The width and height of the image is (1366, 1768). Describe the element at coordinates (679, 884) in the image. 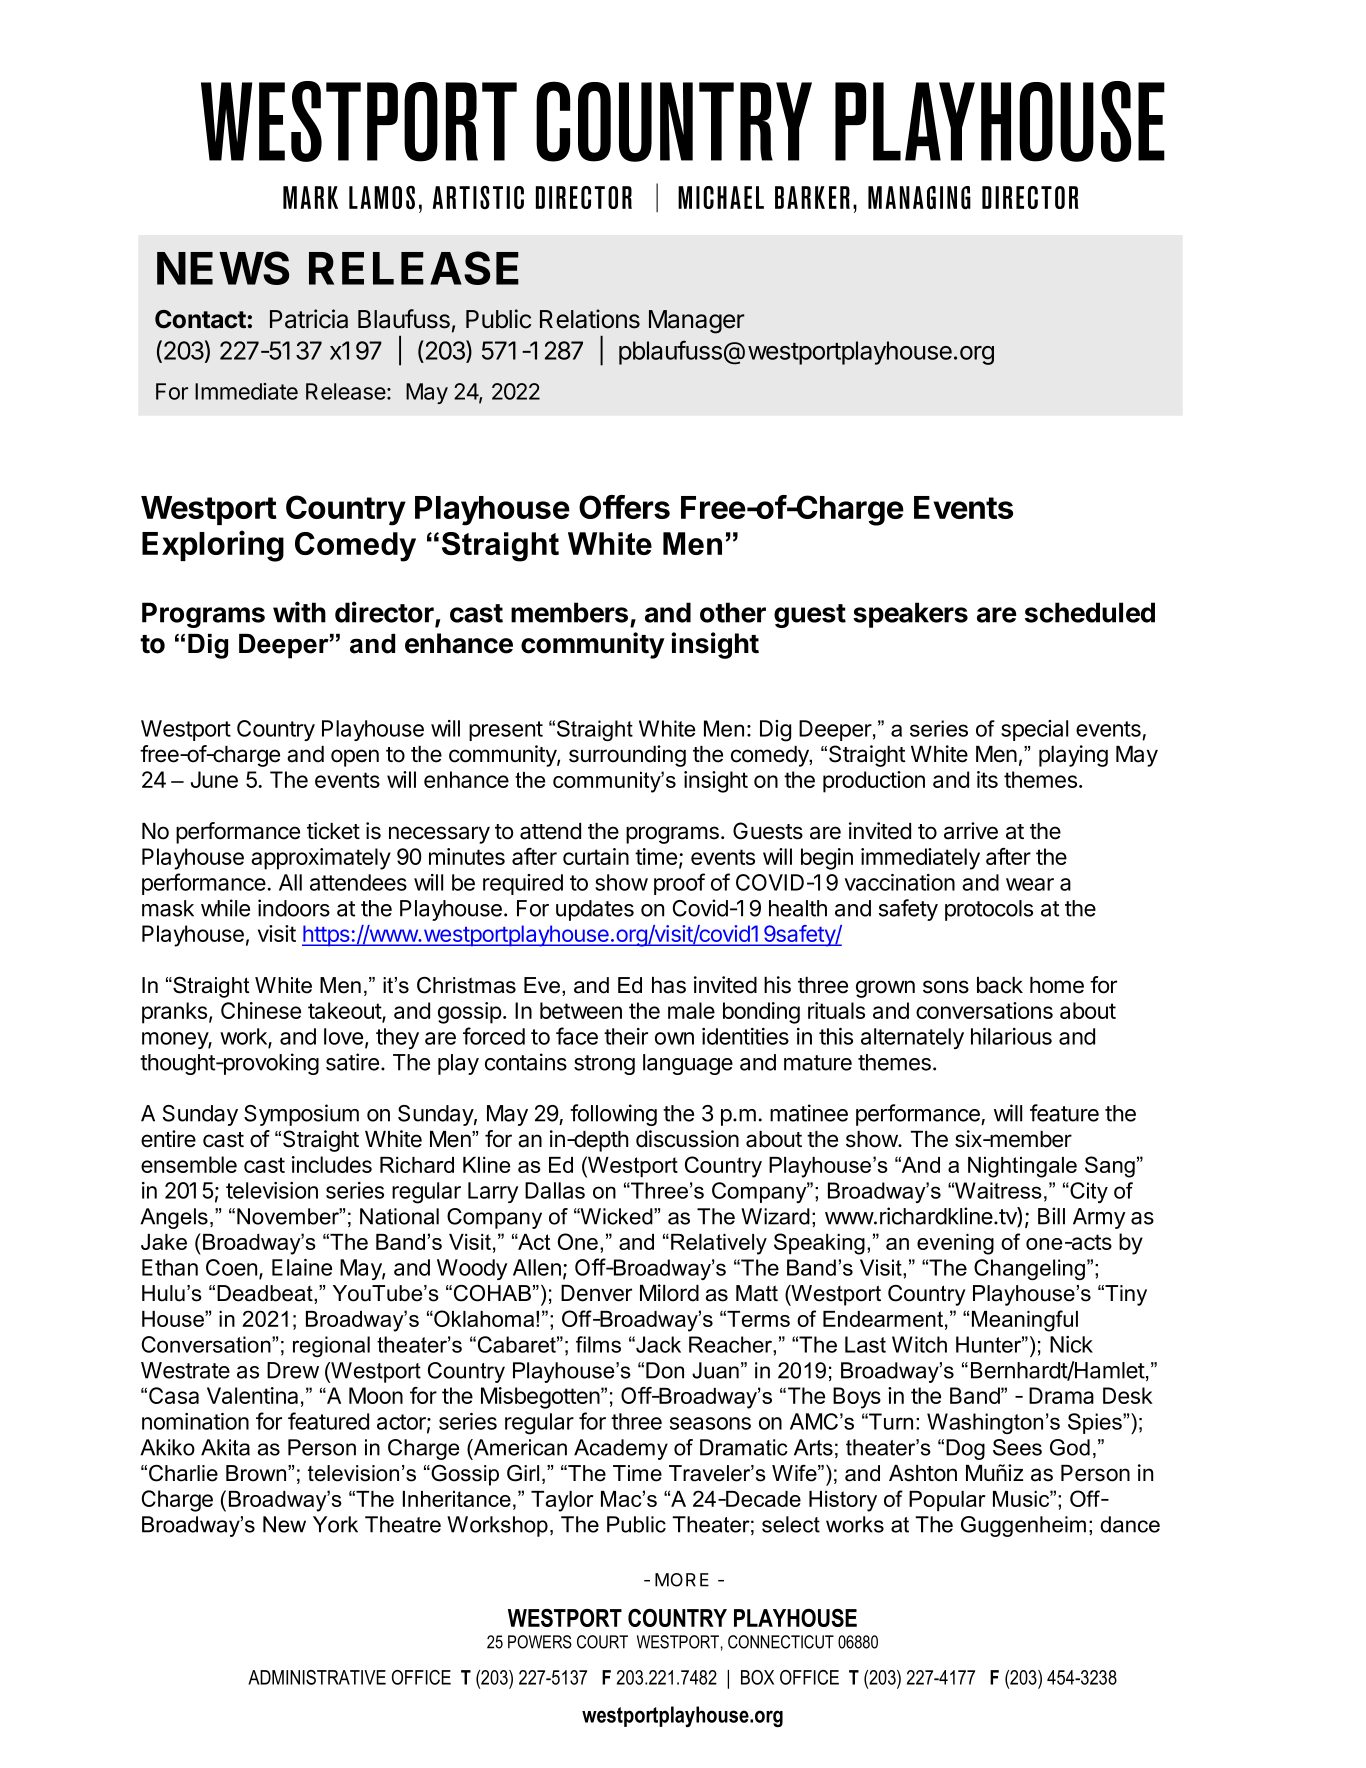

I see `proof` at that location.
